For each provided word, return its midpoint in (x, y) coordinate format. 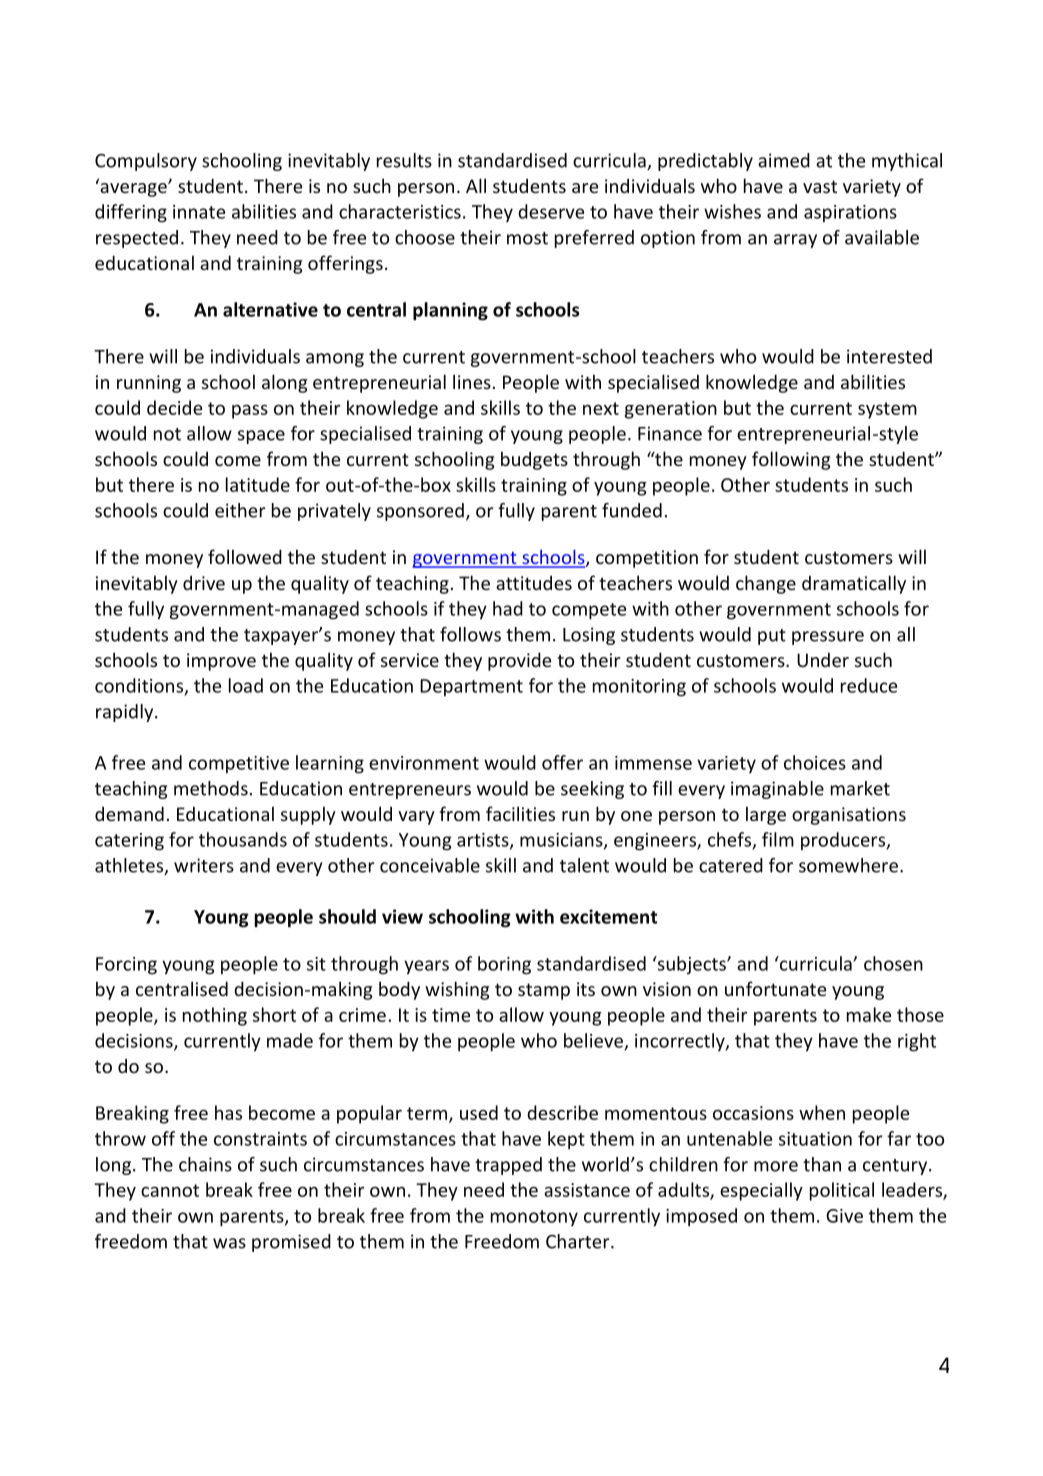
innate (199, 212)
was (229, 1243)
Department (471, 687)
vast (820, 186)
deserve (551, 211)
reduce (869, 685)
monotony (534, 1218)
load (246, 685)
